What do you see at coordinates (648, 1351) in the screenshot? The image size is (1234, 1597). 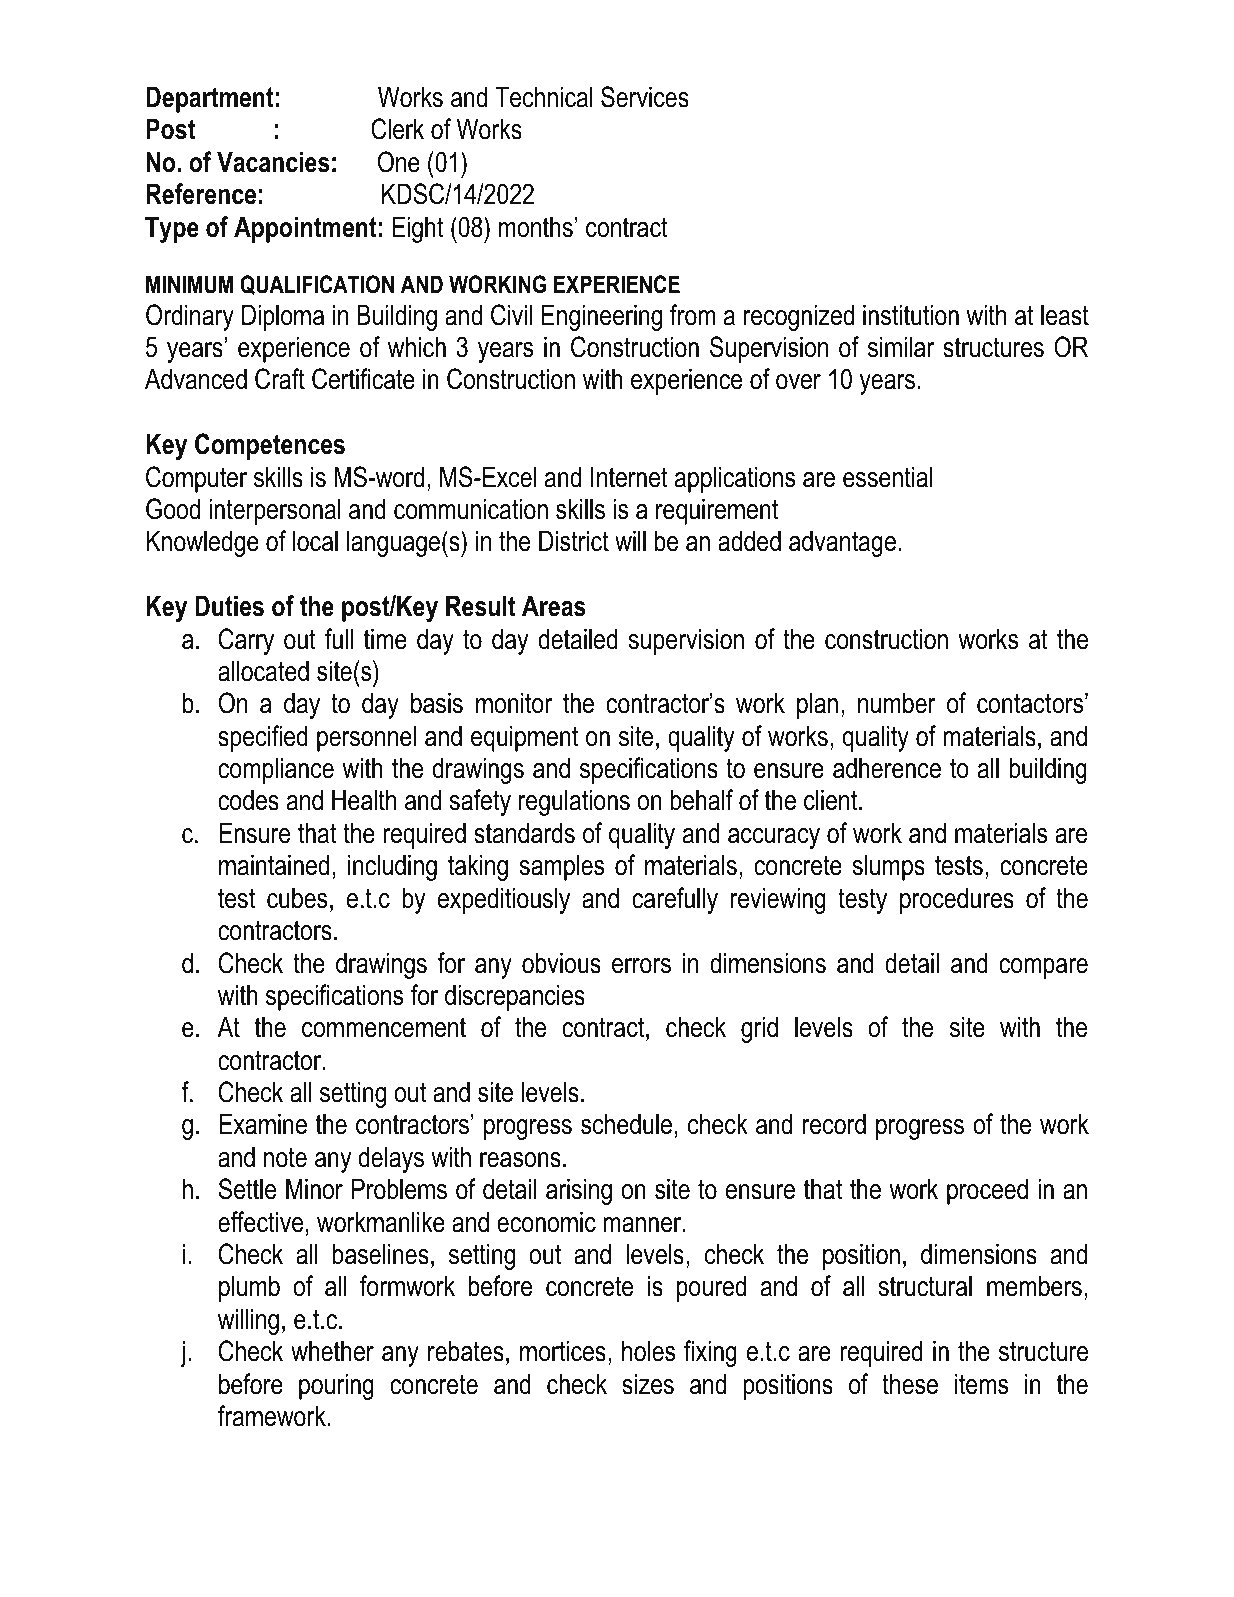 I see `holes` at bounding box center [648, 1351].
